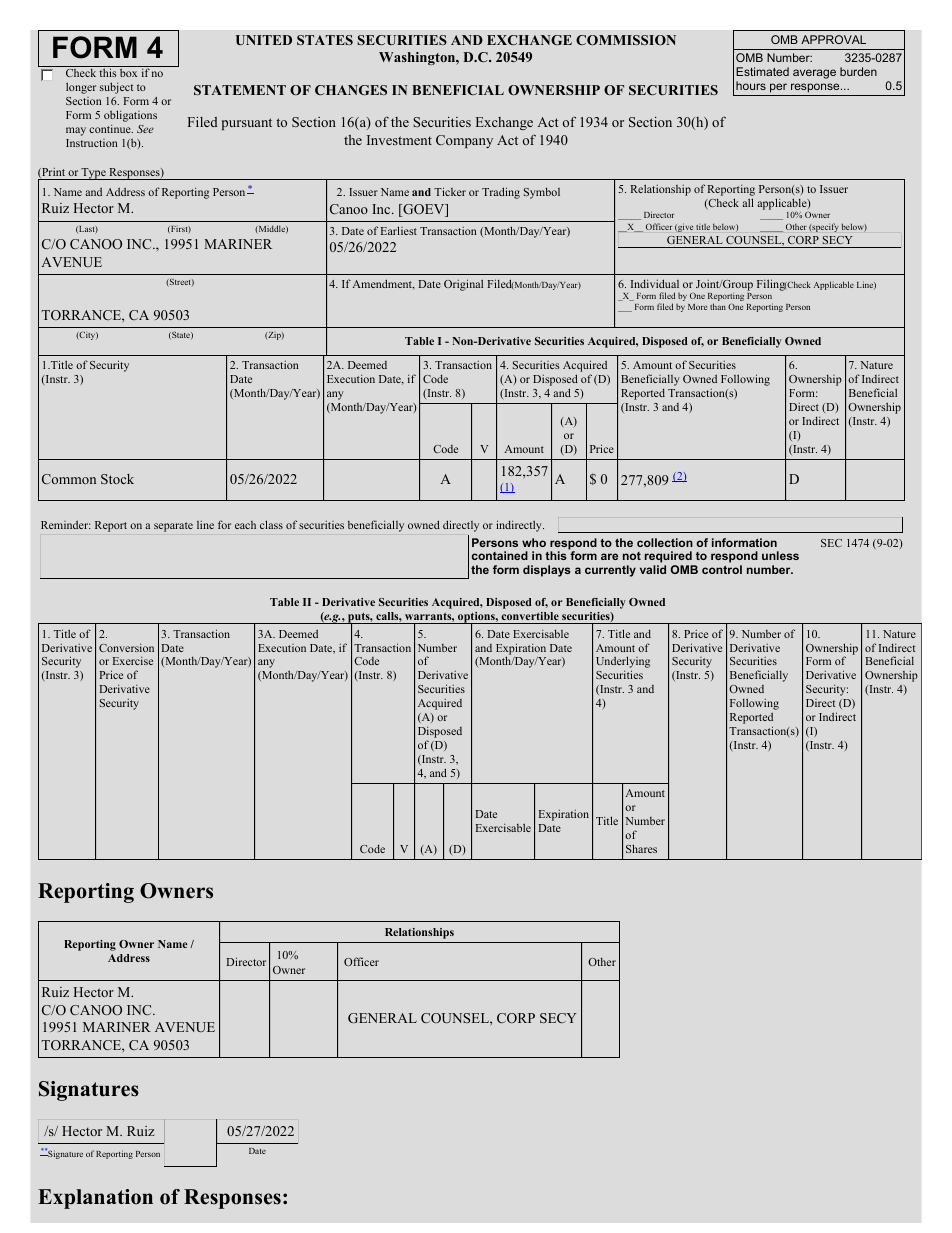  I want to click on Conversion, so click(126, 647).
